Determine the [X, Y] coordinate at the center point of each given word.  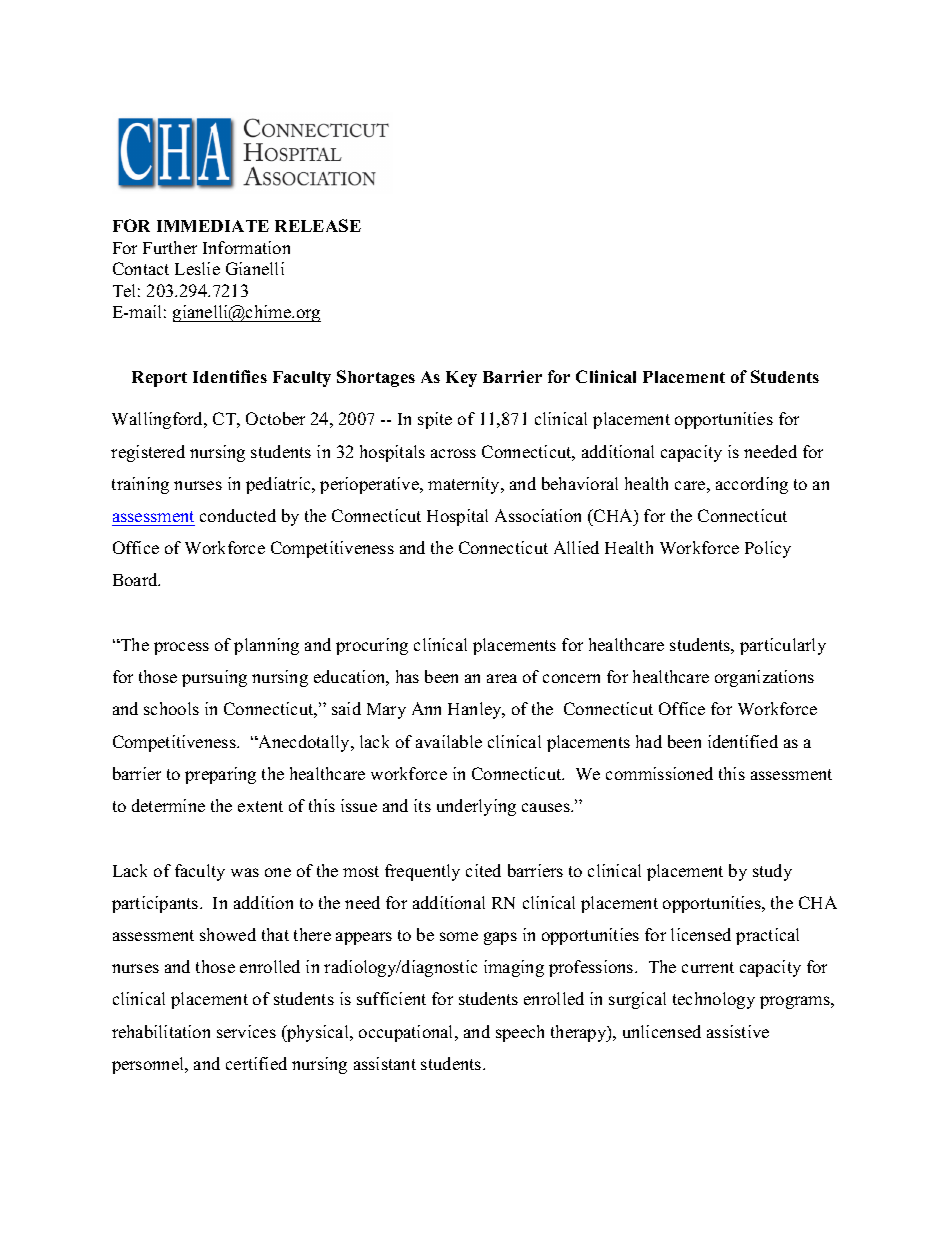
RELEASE [318, 225]
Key [461, 379]
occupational [407, 1033]
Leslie [197, 268]
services [246, 1031]
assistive [738, 1031]
